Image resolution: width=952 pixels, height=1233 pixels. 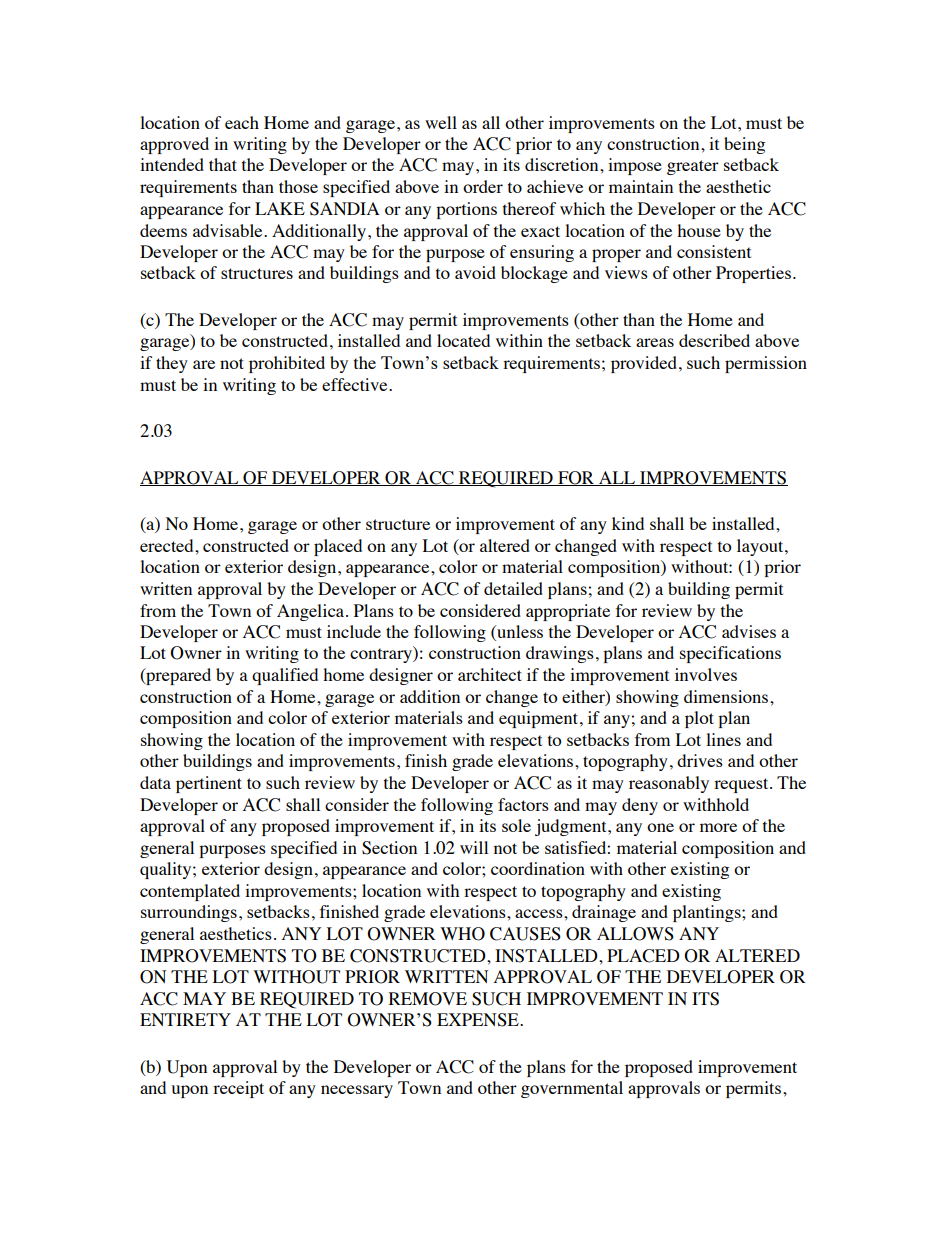 I want to click on well, so click(x=441, y=122).
